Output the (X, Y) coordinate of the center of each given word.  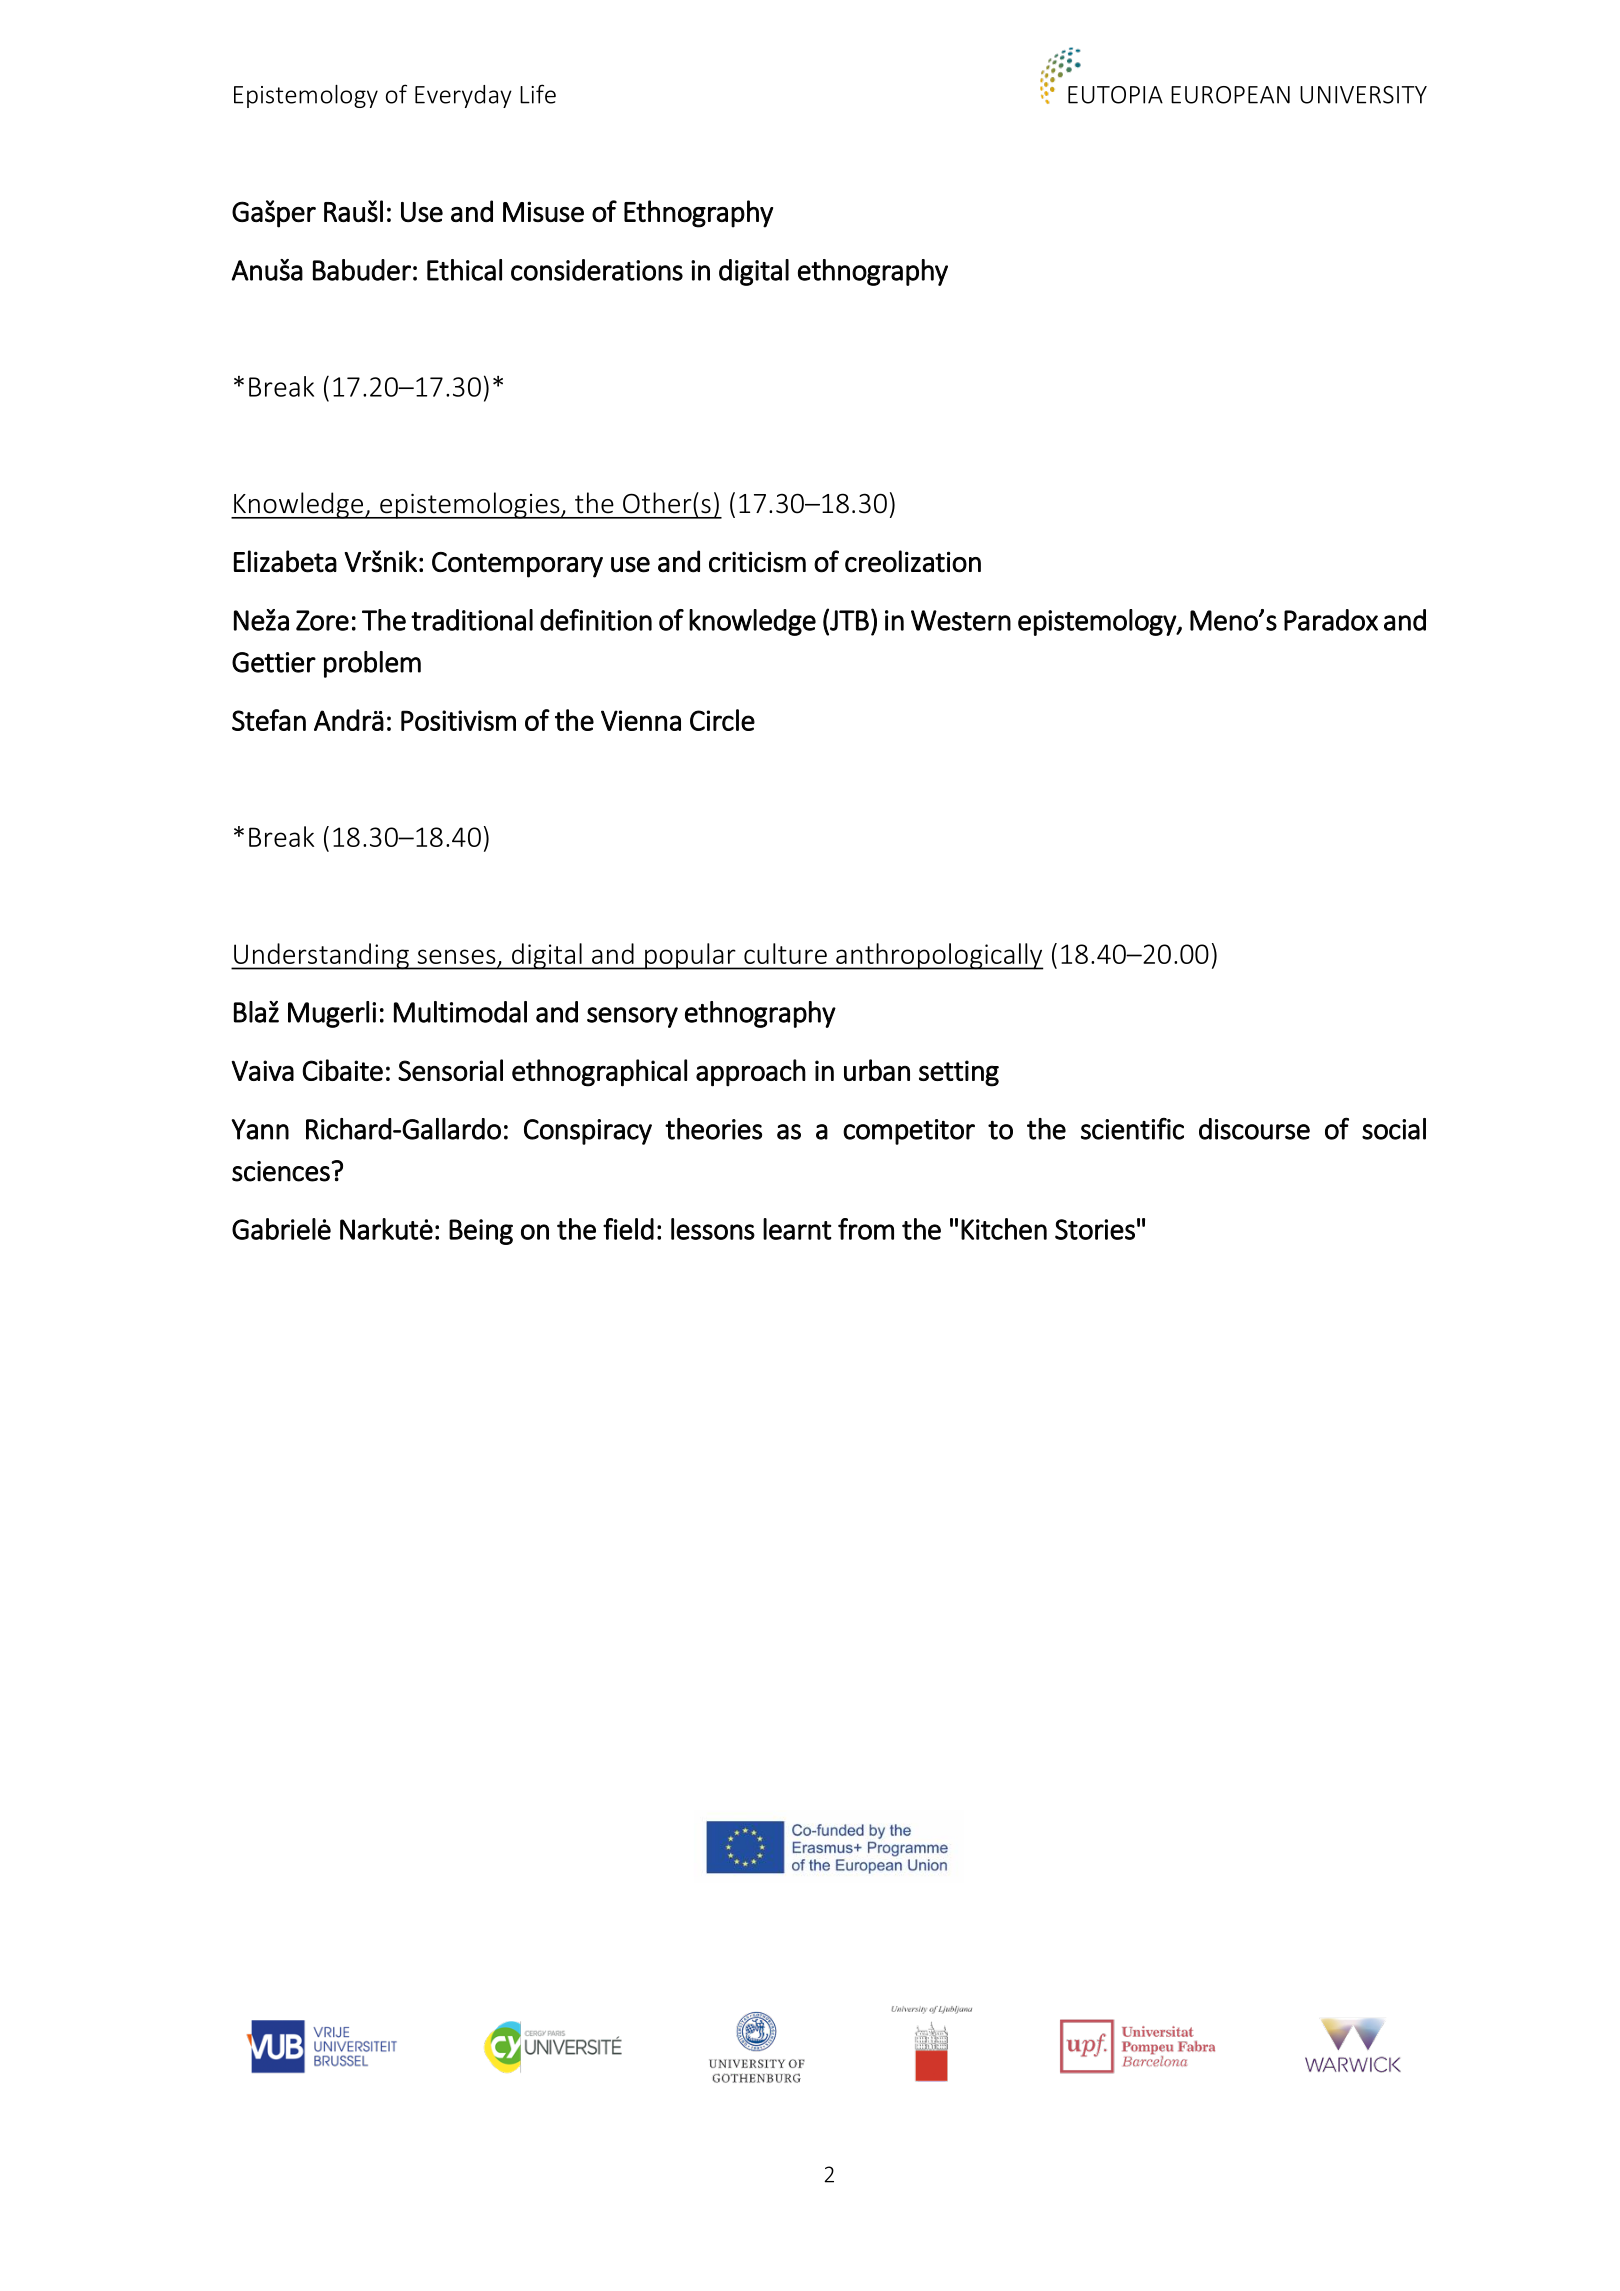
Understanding (321, 956)
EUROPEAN (1230, 95)
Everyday (463, 96)
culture (785, 953)
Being (481, 1232)
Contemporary (517, 565)
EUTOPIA (1115, 95)
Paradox (1331, 620)
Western (961, 620)
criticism (757, 562)
